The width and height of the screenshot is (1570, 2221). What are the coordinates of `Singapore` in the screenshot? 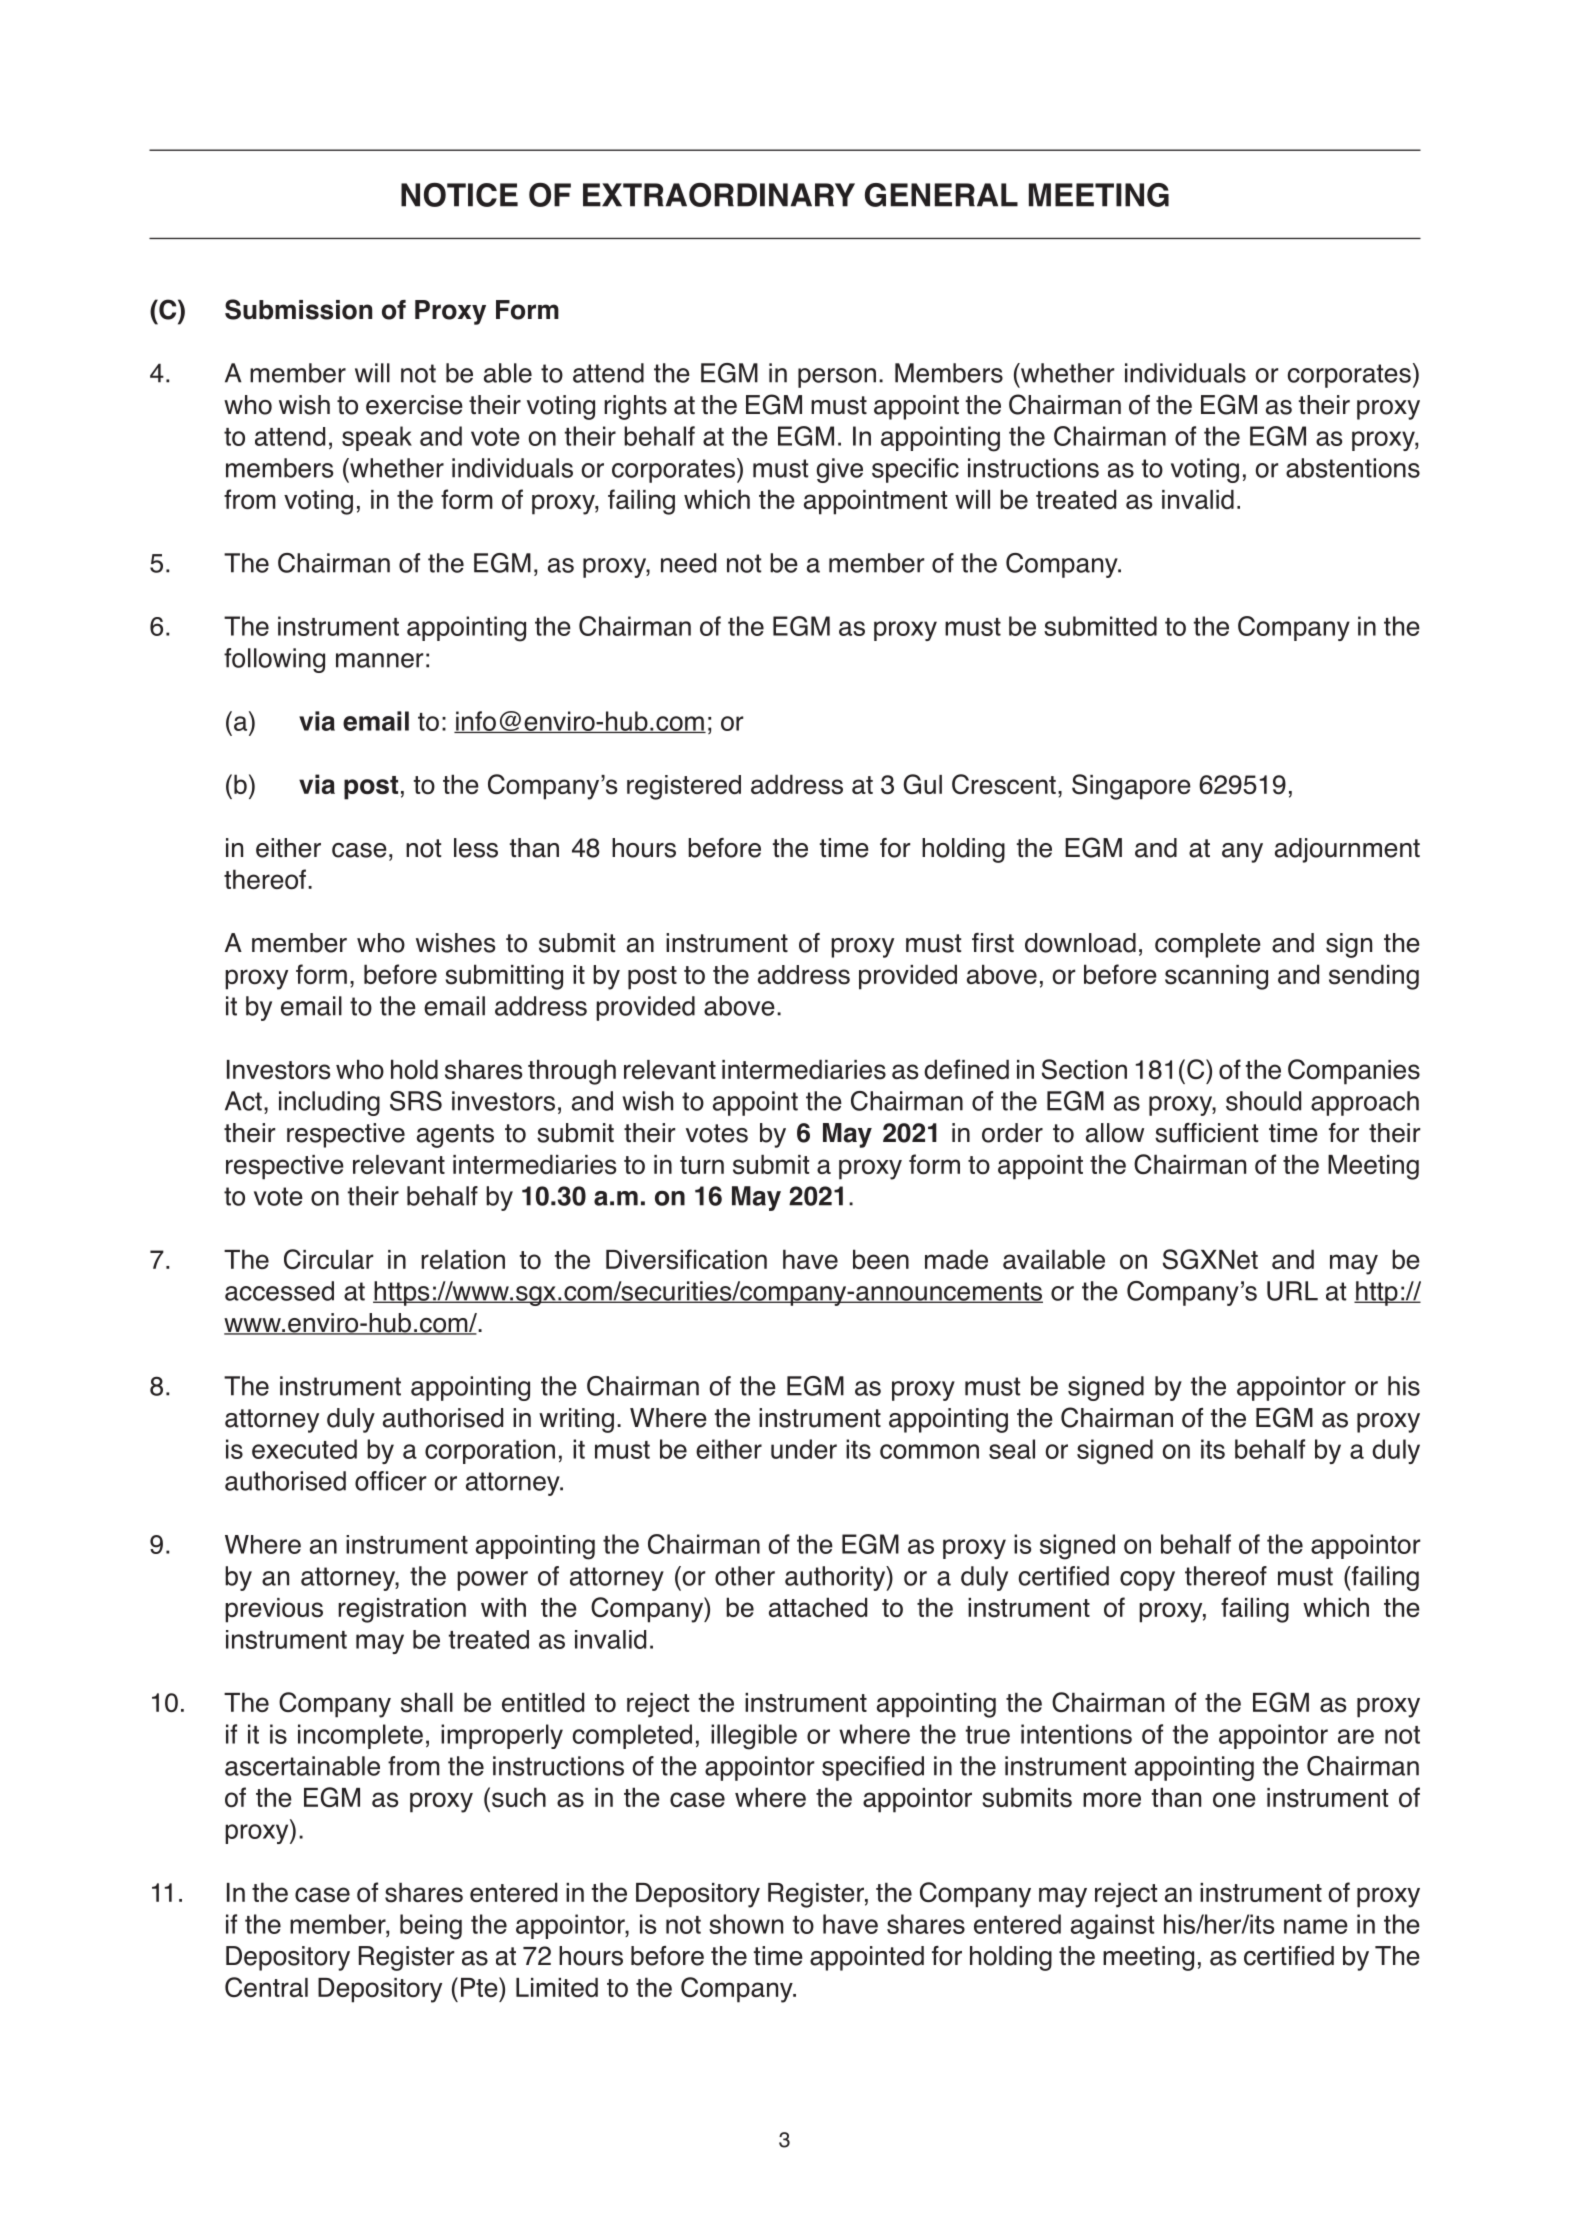 It's located at (1131, 787).
